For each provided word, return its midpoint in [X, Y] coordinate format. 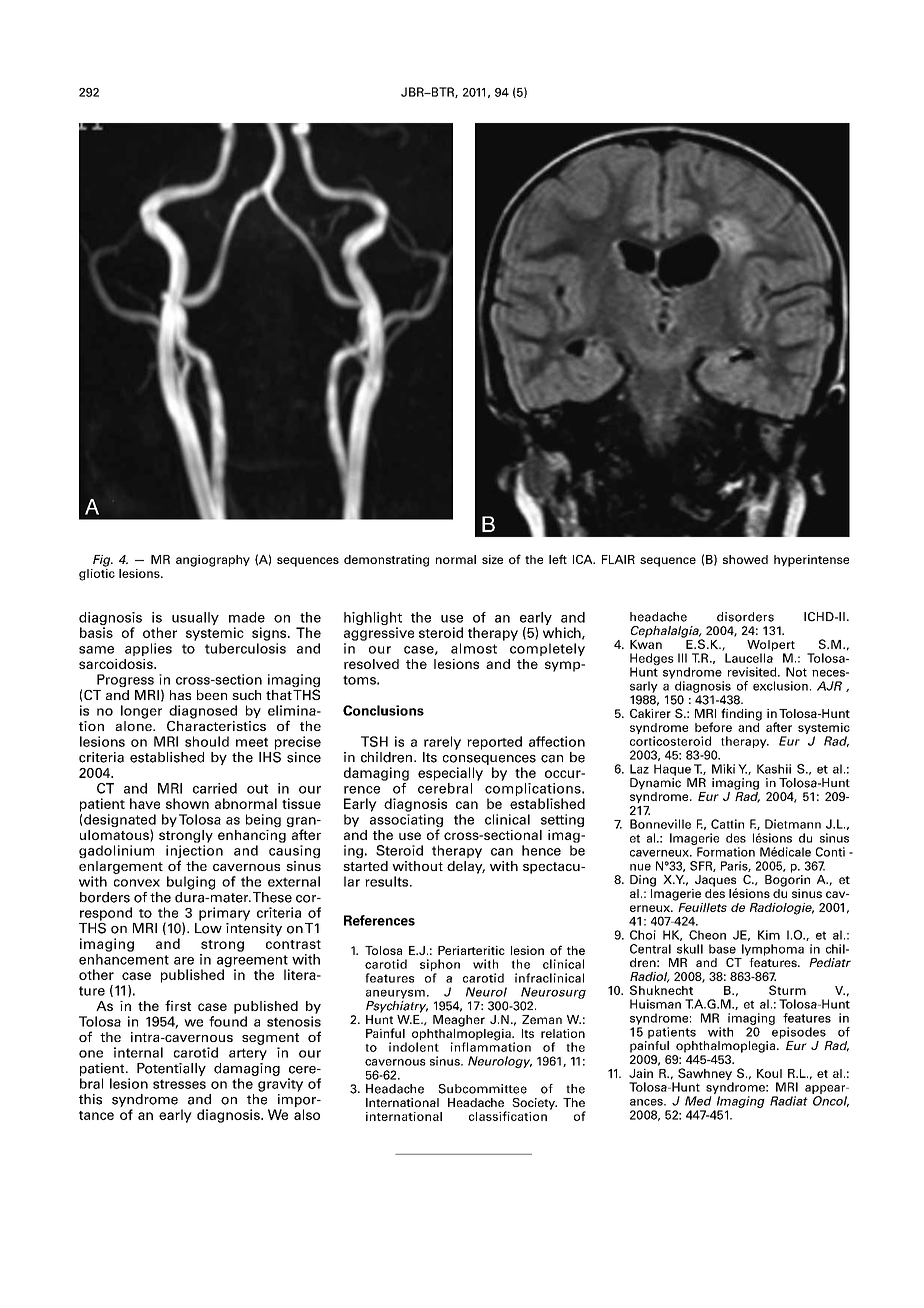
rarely [442, 743]
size [492, 559]
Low [208, 928]
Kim [769, 935]
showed [745, 559]
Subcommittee [482, 1089]
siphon [440, 966]
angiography [213, 561]
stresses [179, 1084]
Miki [723, 769]
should [207, 741]
